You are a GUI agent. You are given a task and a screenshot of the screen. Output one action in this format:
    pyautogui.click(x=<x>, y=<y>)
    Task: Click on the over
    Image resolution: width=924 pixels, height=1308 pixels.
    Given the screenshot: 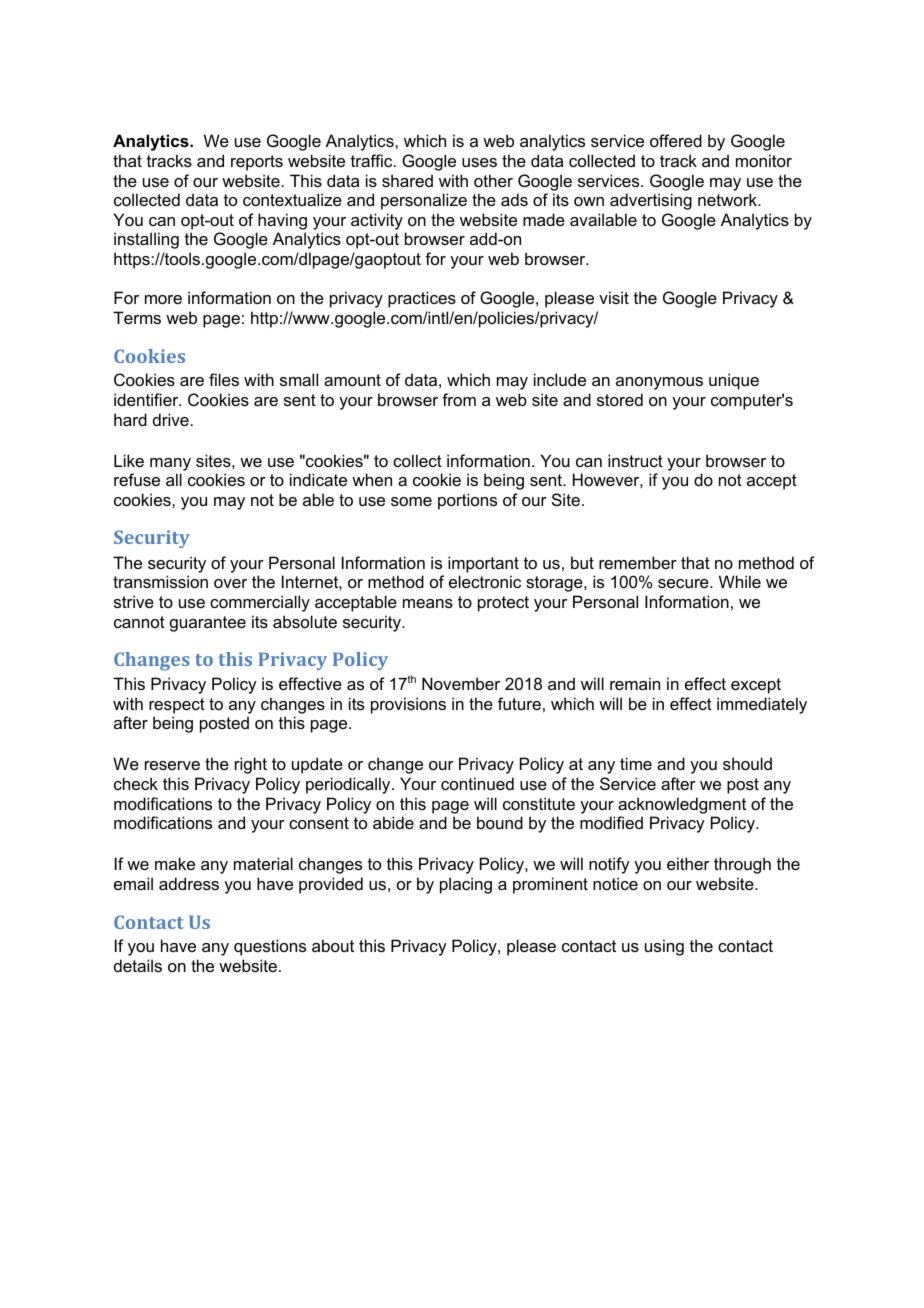 What is the action you would take?
    pyautogui.click(x=230, y=583)
